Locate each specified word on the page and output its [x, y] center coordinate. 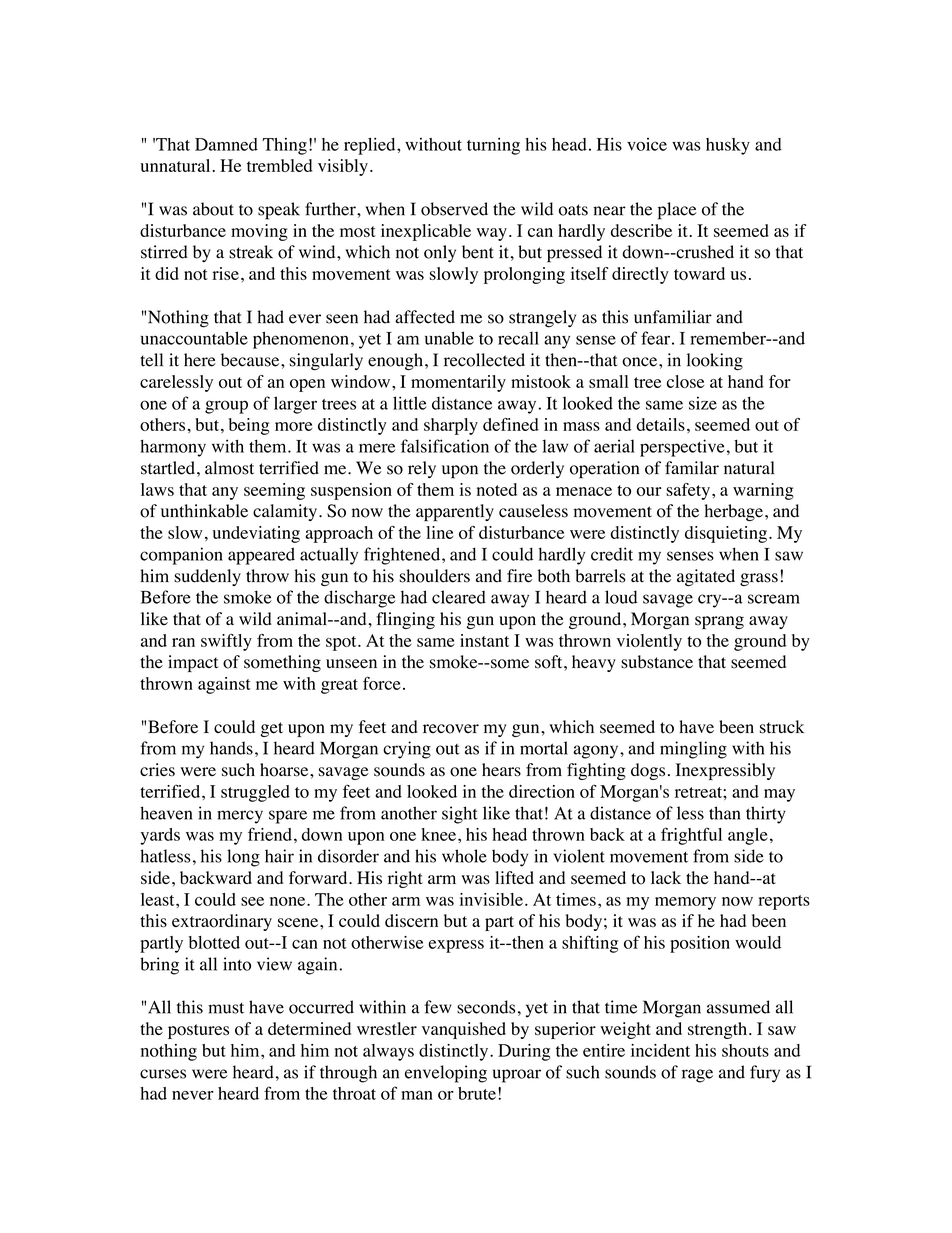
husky [728, 146]
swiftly [226, 642]
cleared [459, 597]
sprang [719, 622]
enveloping [446, 1074]
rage [697, 1076]
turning [493, 146]
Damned [226, 144]
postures [198, 1031]
